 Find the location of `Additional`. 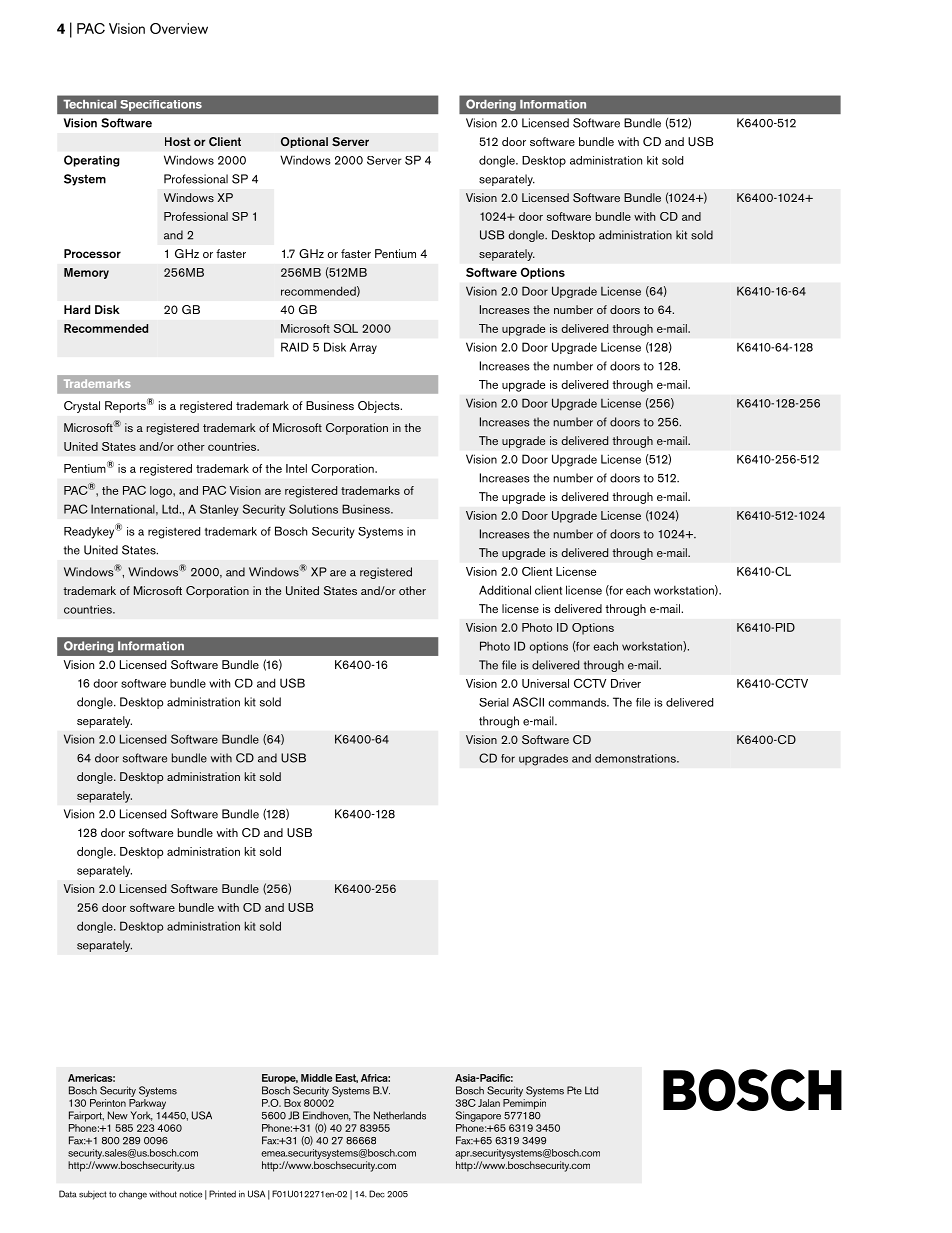

Additional is located at coordinates (505, 590).
